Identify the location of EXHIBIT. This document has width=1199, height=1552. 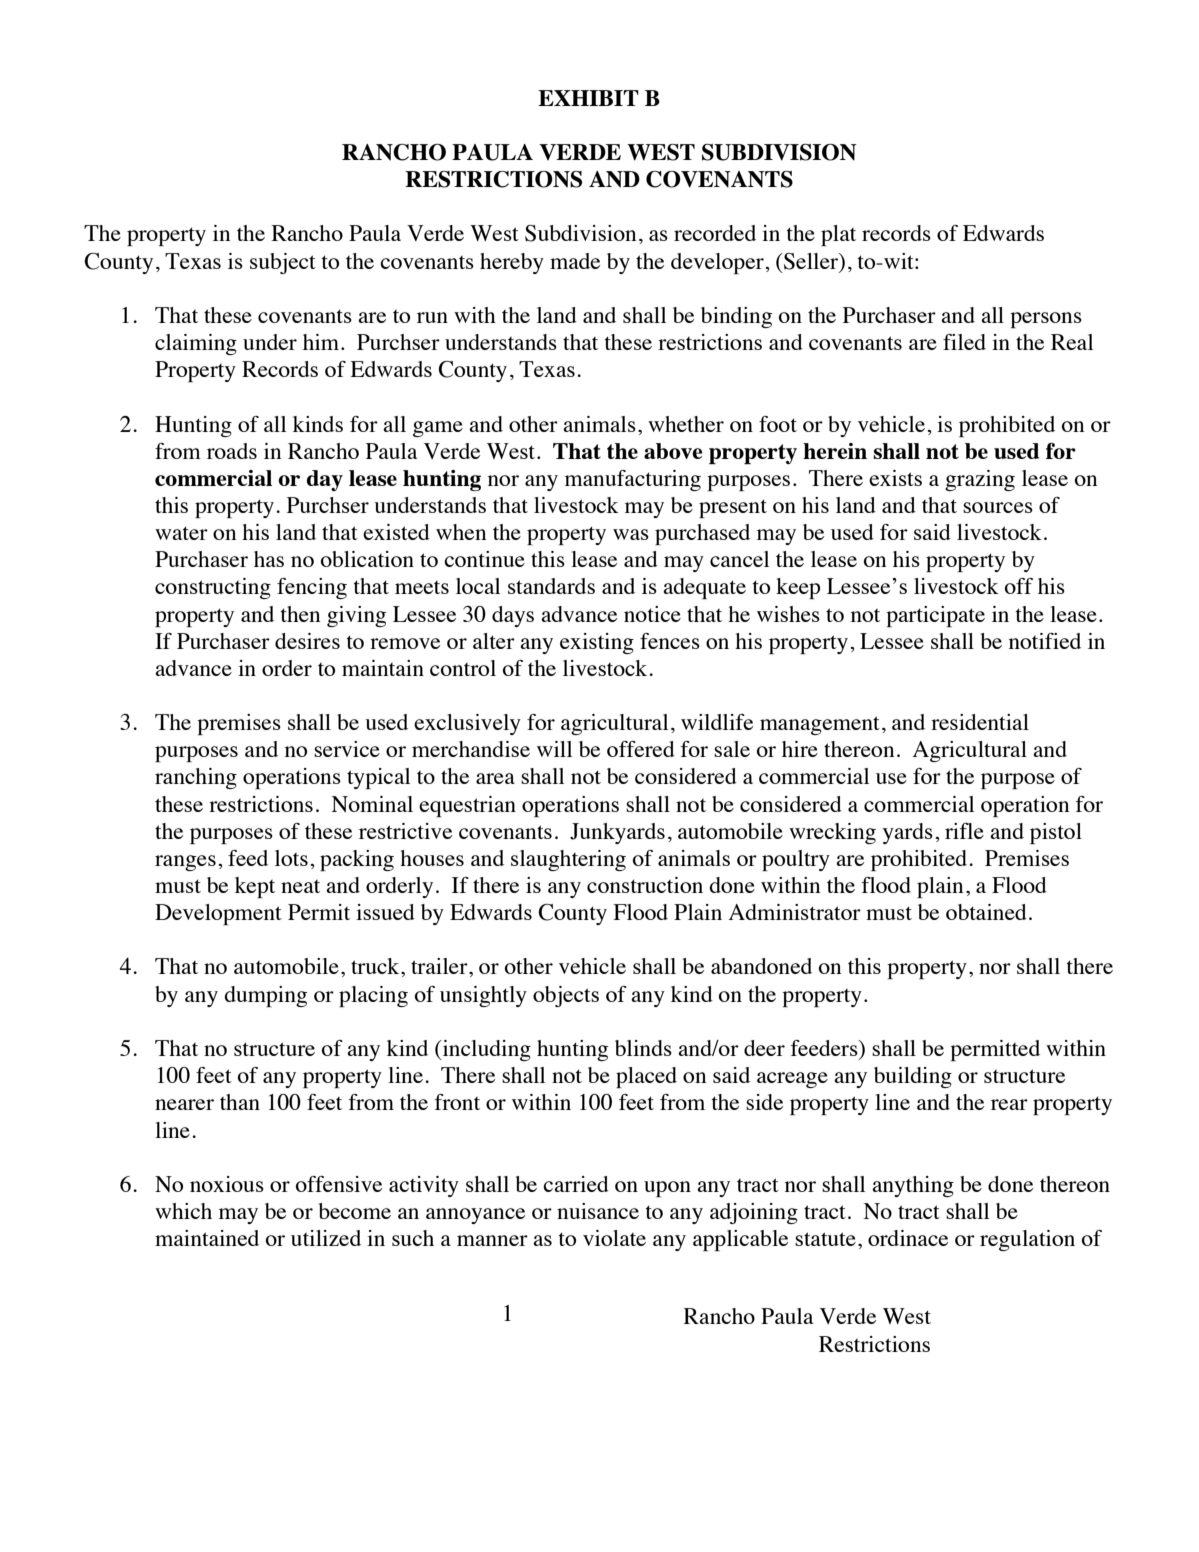
(588, 98).
